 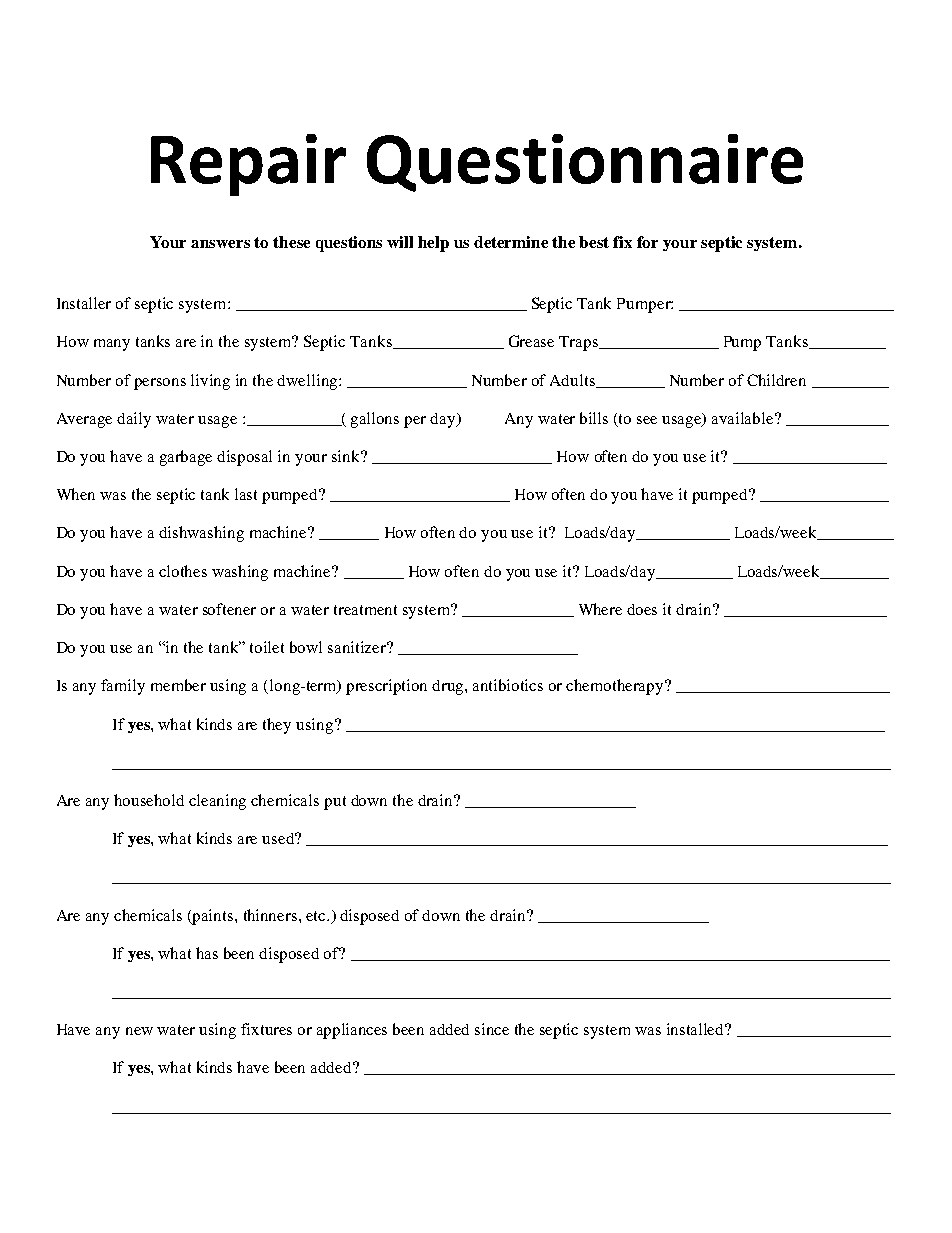 I want to click on treatment, so click(x=365, y=610).
